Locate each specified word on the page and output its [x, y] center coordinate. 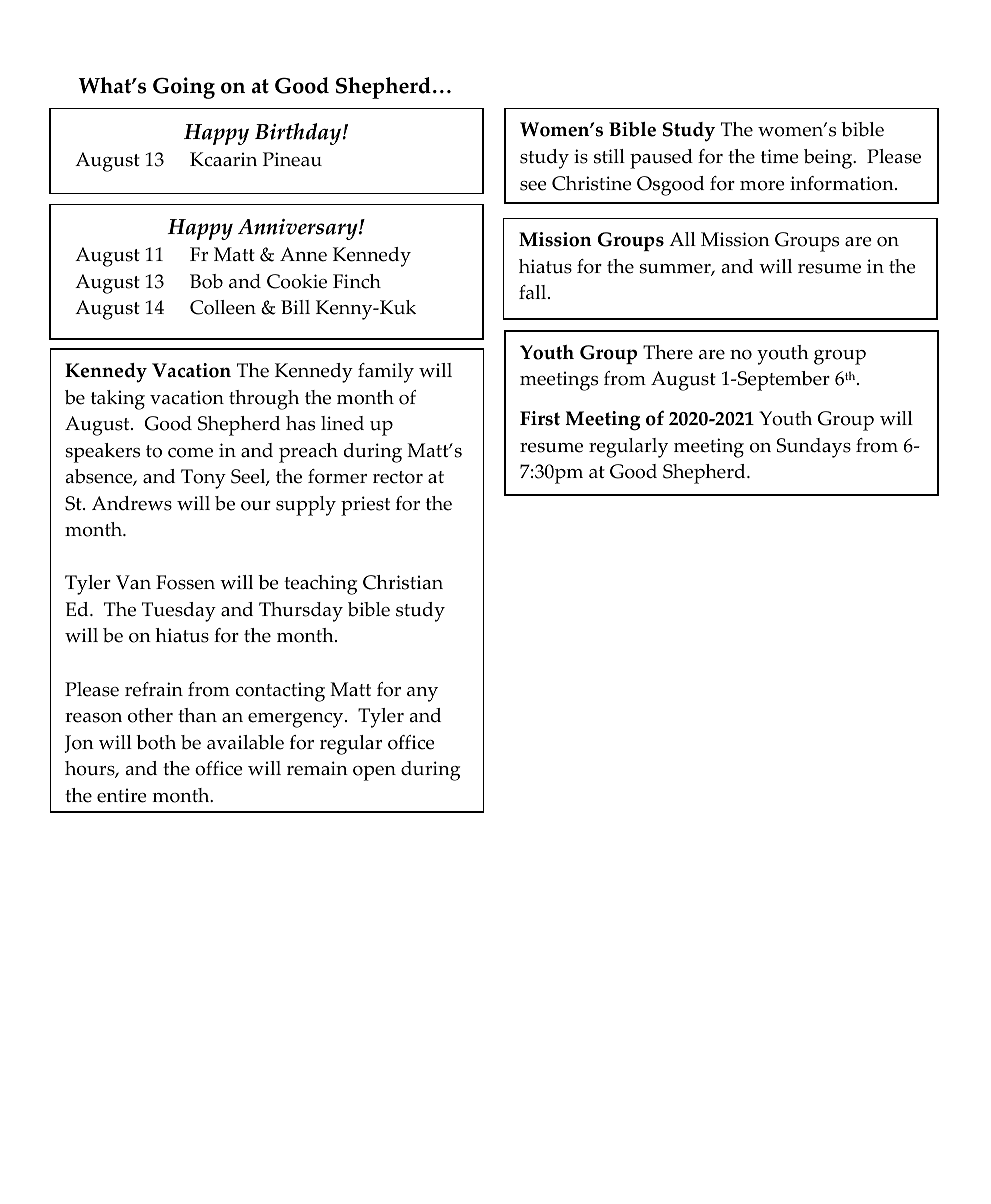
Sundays [814, 448]
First [540, 418]
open [374, 773]
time [780, 156]
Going [184, 88]
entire [122, 795]
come [190, 453]
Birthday [299, 134]
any [422, 694]
